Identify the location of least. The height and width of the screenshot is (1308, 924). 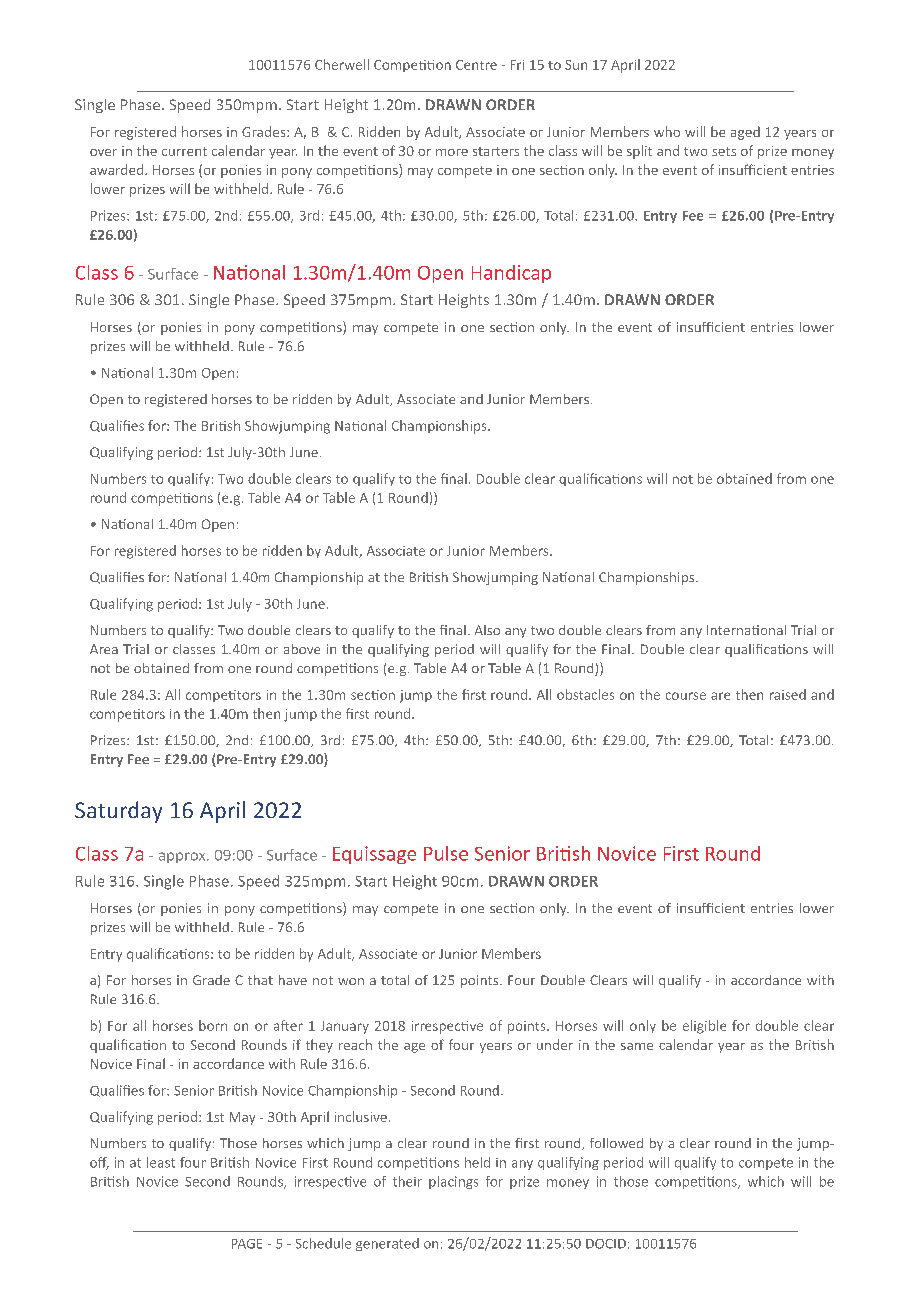
(161, 1162).
